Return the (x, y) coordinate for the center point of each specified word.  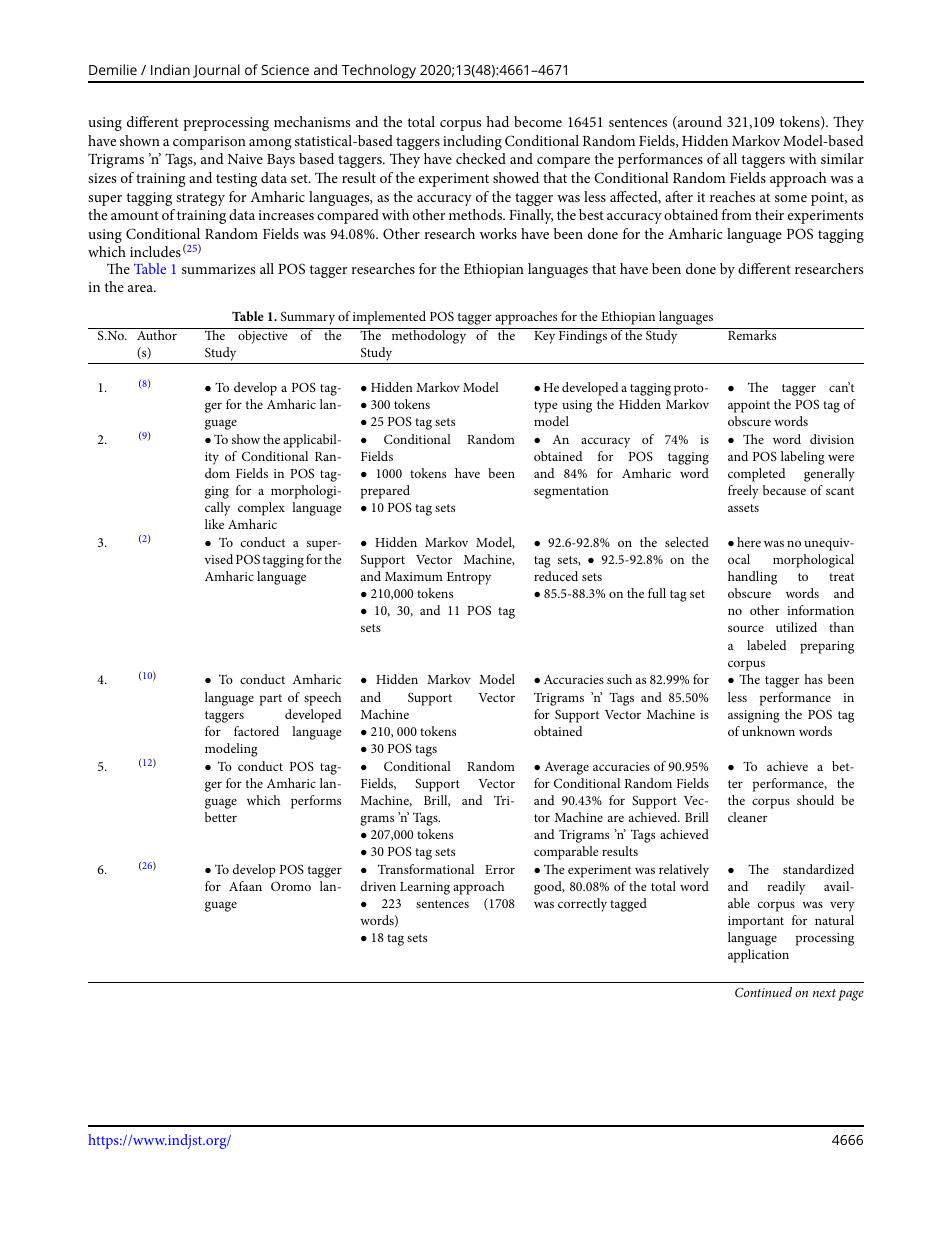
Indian (170, 69)
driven (378, 886)
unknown (768, 731)
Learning (425, 888)
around (699, 123)
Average (566, 768)
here (749, 542)
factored (256, 731)
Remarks (752, 334)
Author (157, 334)
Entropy (469, 578)
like (214, 524)
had (497, 121)
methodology (429, 336)
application (758, 956)
